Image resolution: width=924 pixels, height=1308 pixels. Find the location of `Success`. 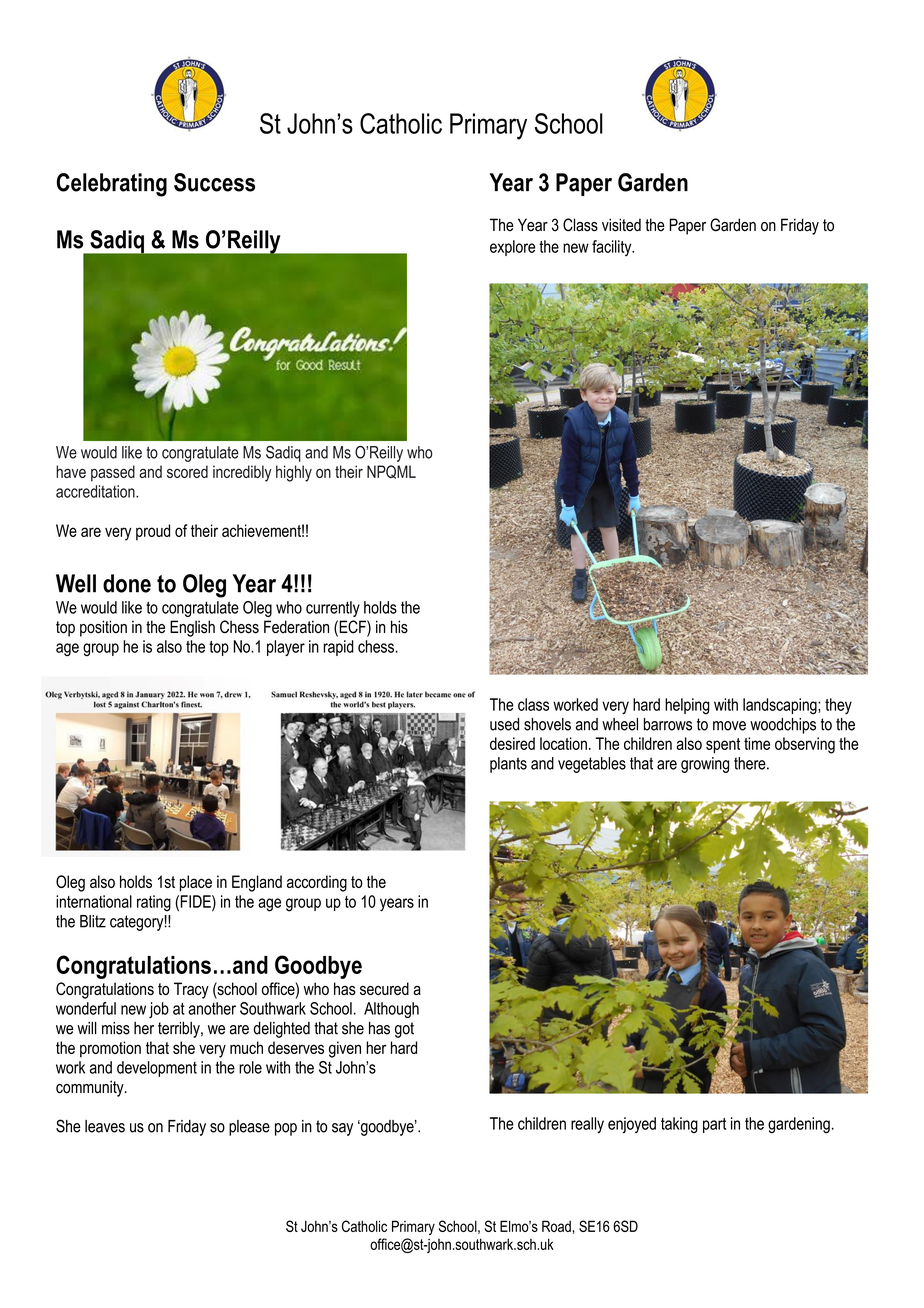

Success is located at coordinates (214, 182).
